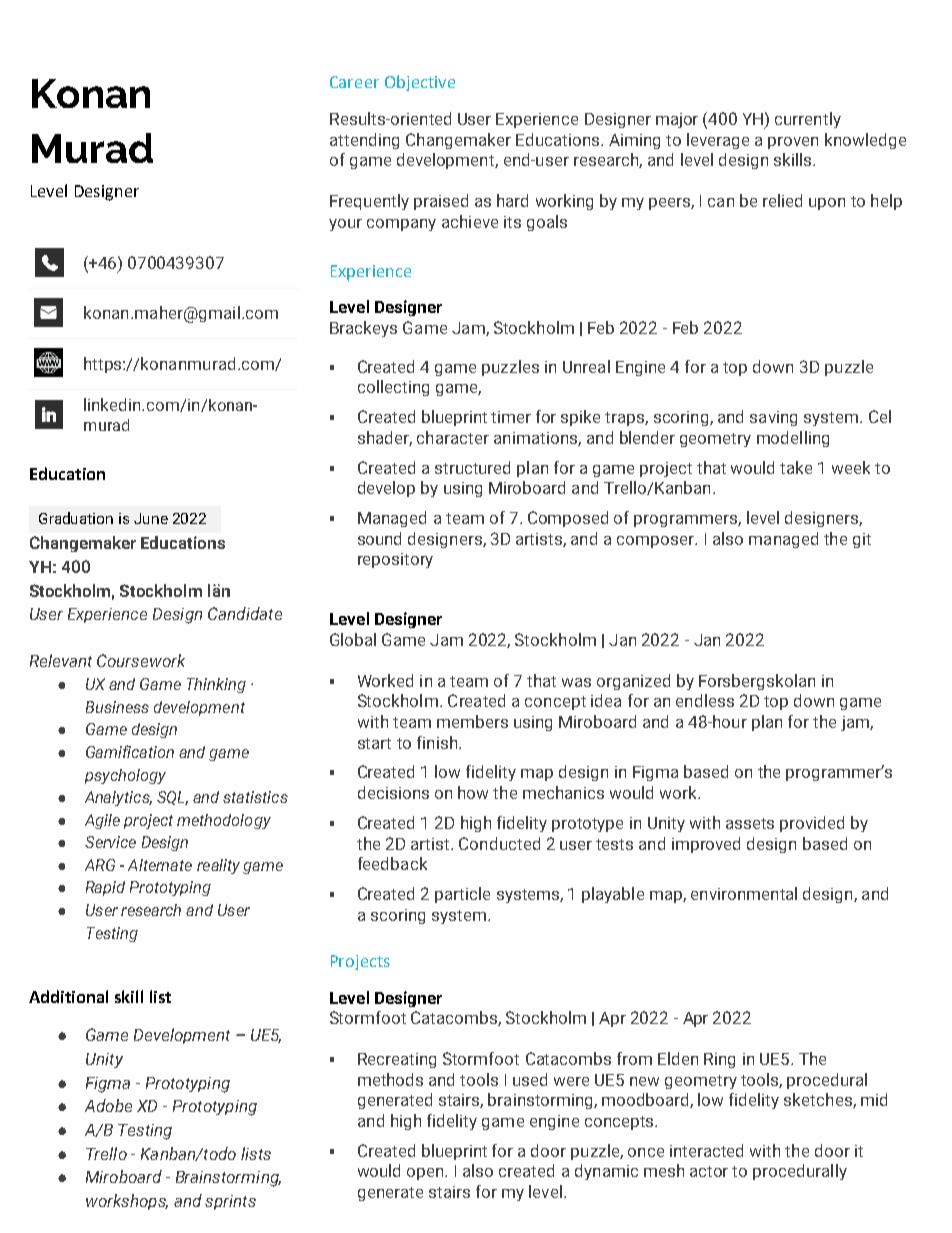 Image resolution: width=952 pixels, height=1233 pixels. What do you see at coordinates (705, 700) in the page?
I see `endless` at bounding box center [705, 700].
